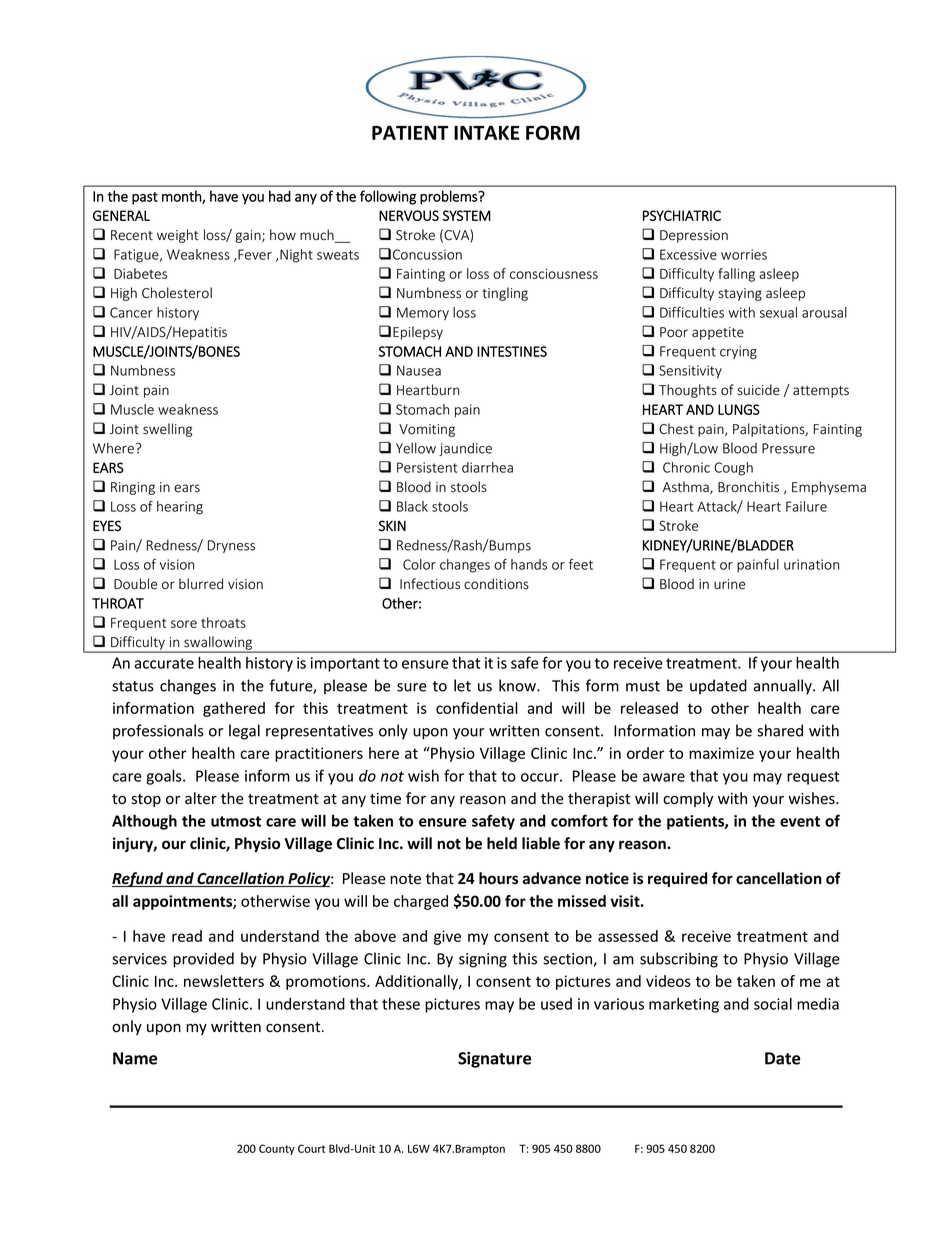 Image resolution: width=952 pixels, height=1233 pixels. I want to click on PSYCHIATRIC, so click(682, 215).
